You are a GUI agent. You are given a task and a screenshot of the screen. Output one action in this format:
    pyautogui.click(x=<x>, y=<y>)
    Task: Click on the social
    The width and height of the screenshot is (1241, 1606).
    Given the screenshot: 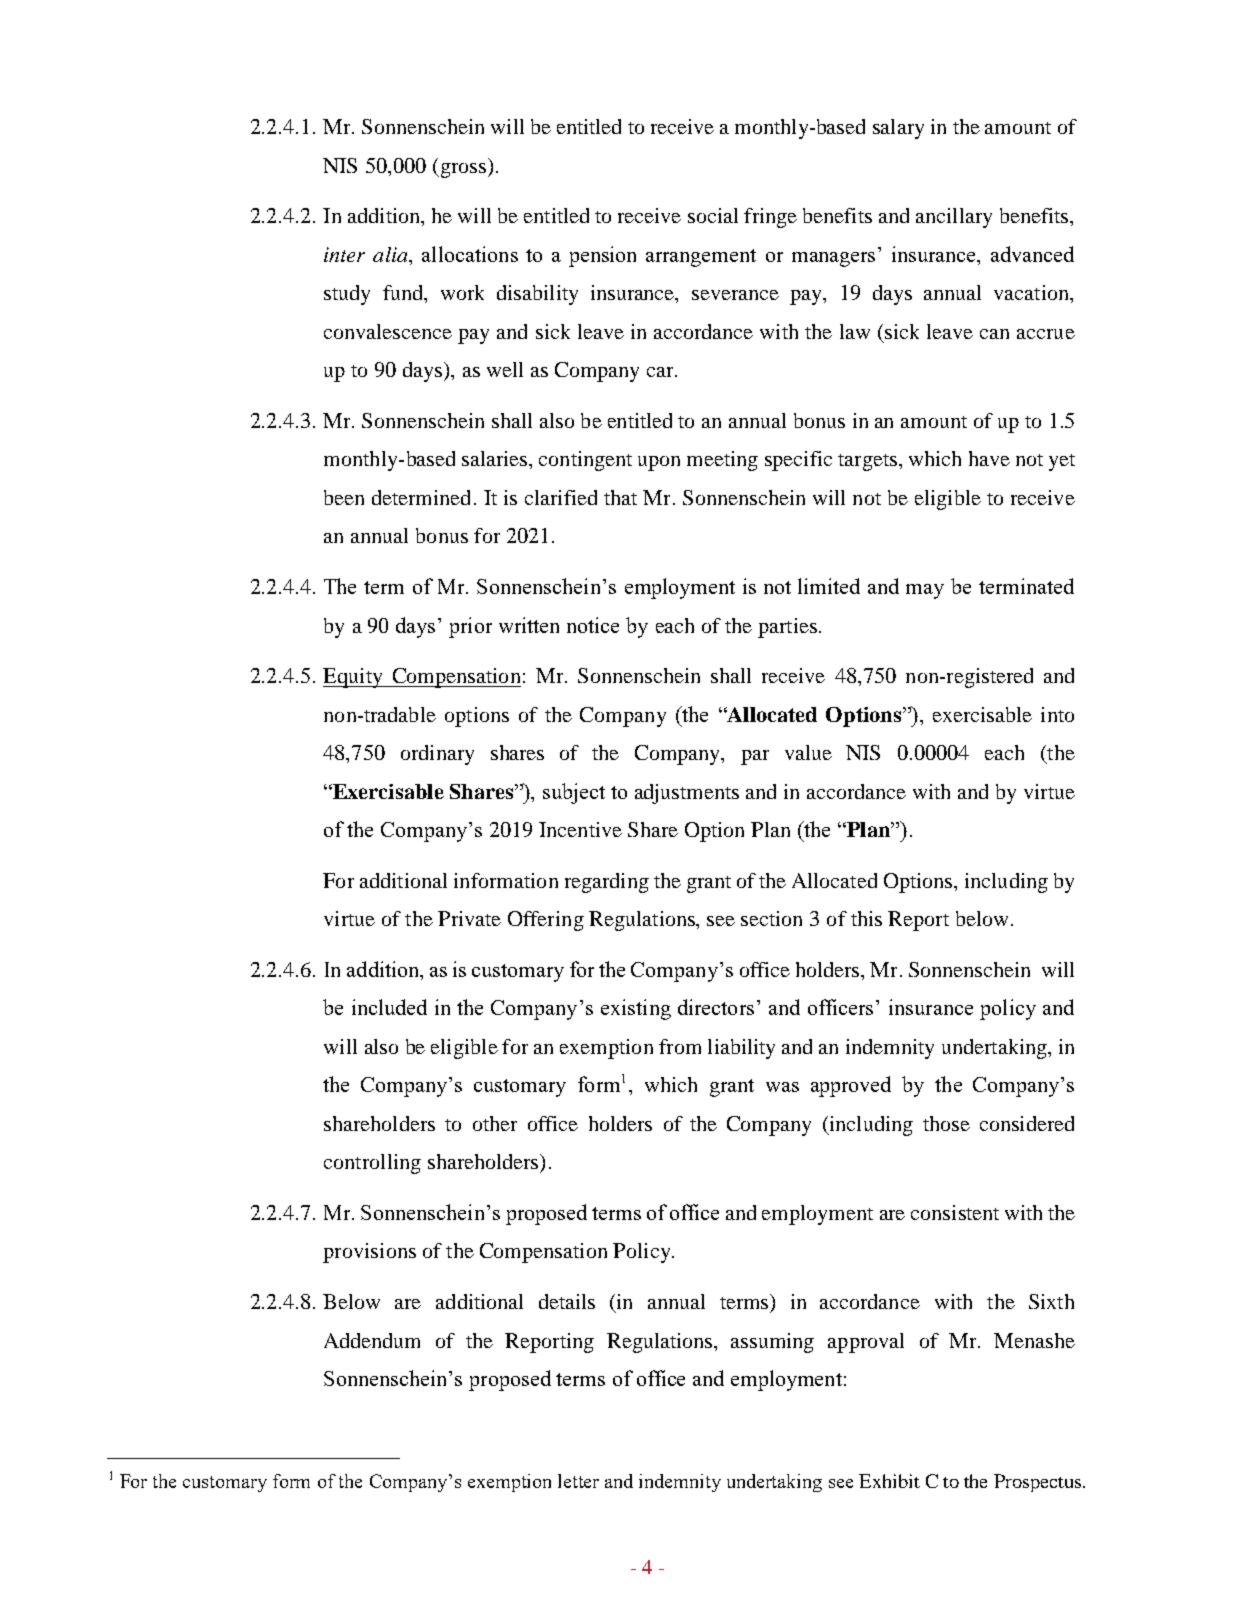 What is the action you would take?
    pyautogui.click(x=713, y=215)
